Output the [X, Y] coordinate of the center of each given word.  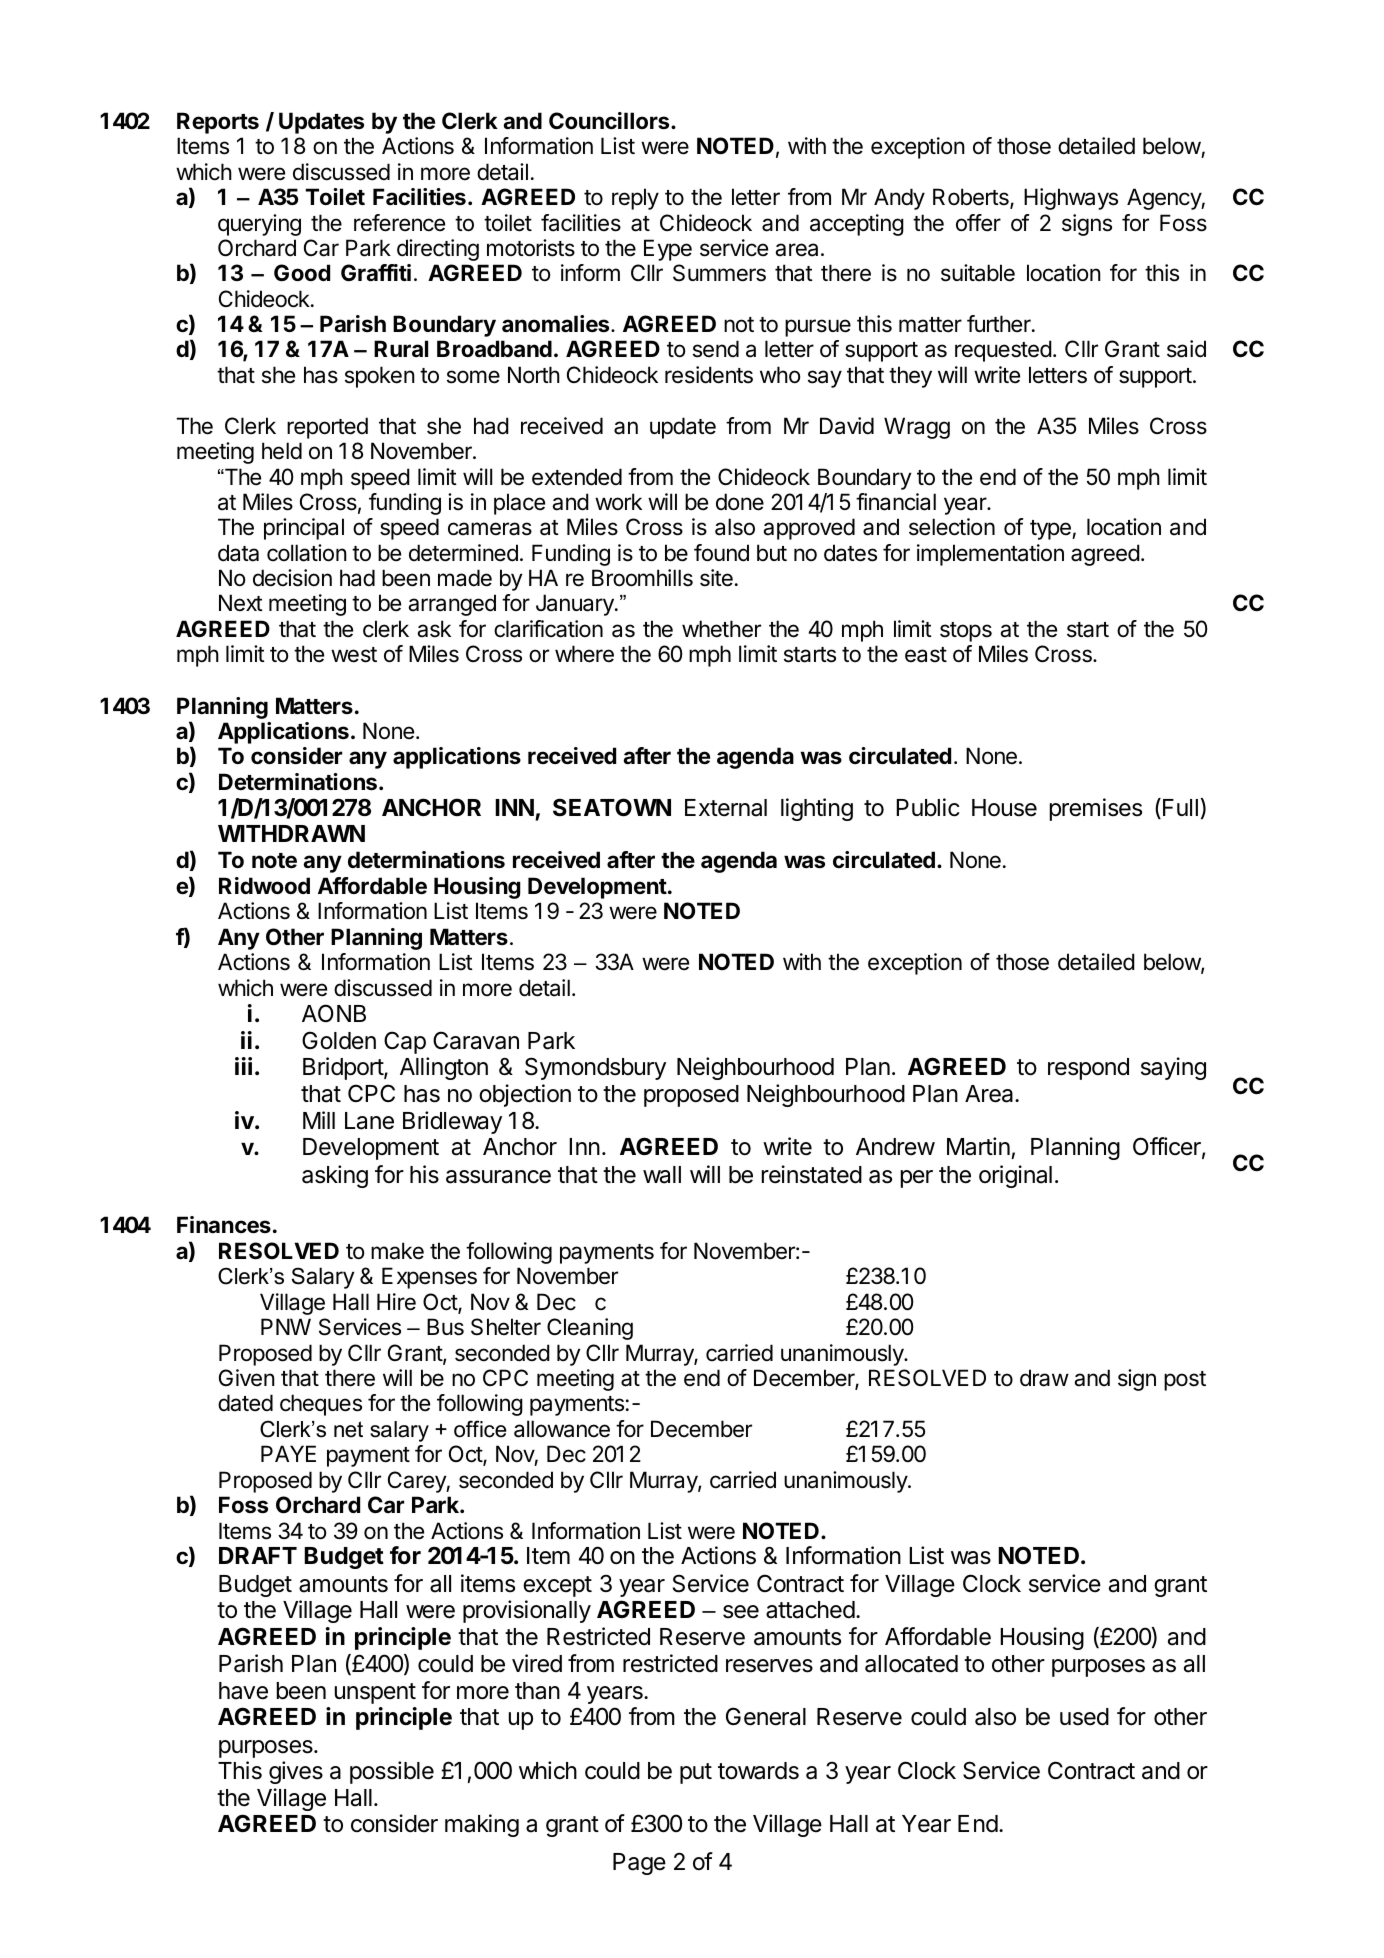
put [696, 1773]
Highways [1071, 199]
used [1084, 1717]
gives [296, 1772]
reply [635, 199]
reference [399, 223]
